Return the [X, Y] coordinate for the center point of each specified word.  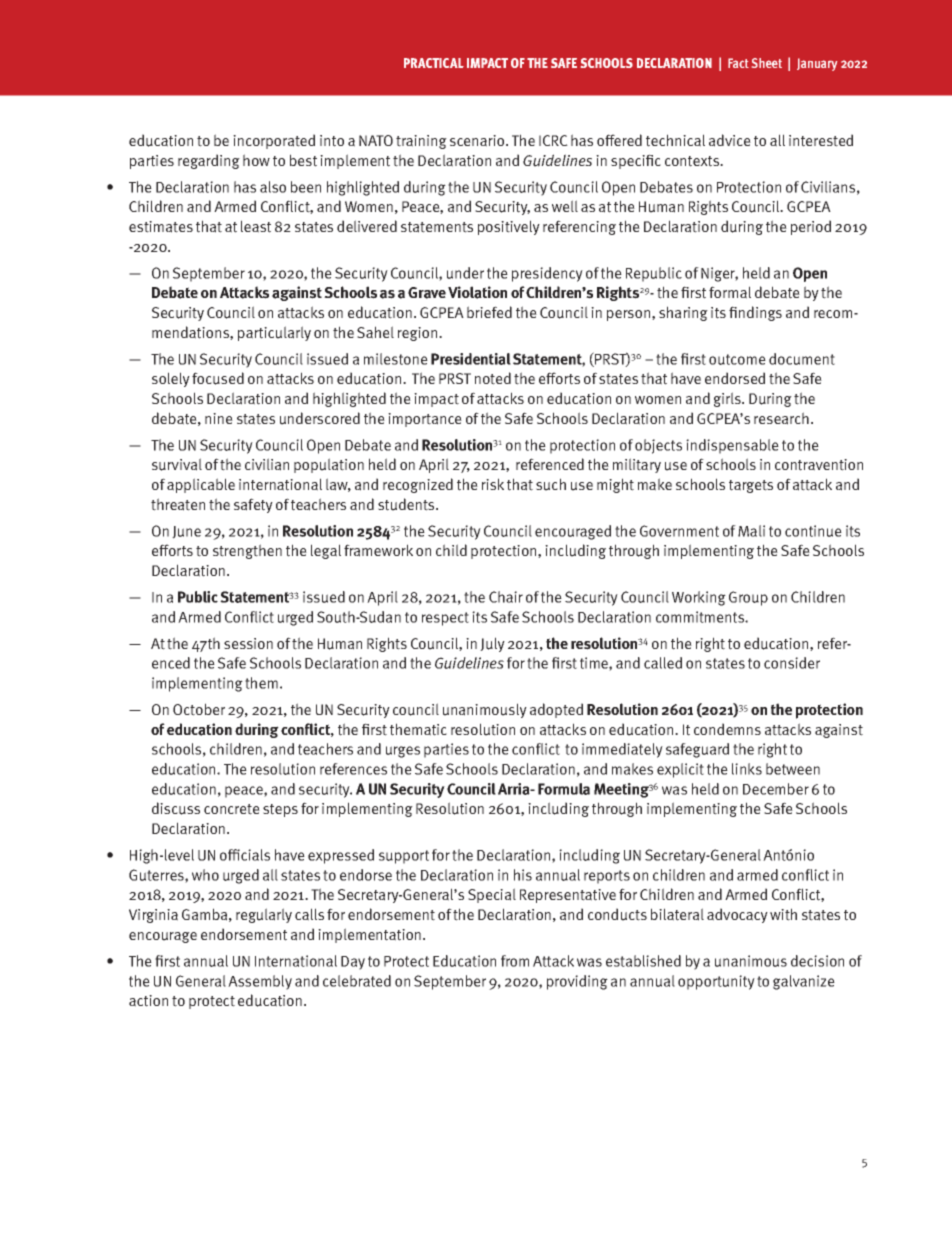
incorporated [274, 141]
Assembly [260, 982]
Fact [738, 63]
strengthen [247, 551]
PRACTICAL [434, 63]
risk [493, 484]
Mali [751, 531]
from [515, 961]
